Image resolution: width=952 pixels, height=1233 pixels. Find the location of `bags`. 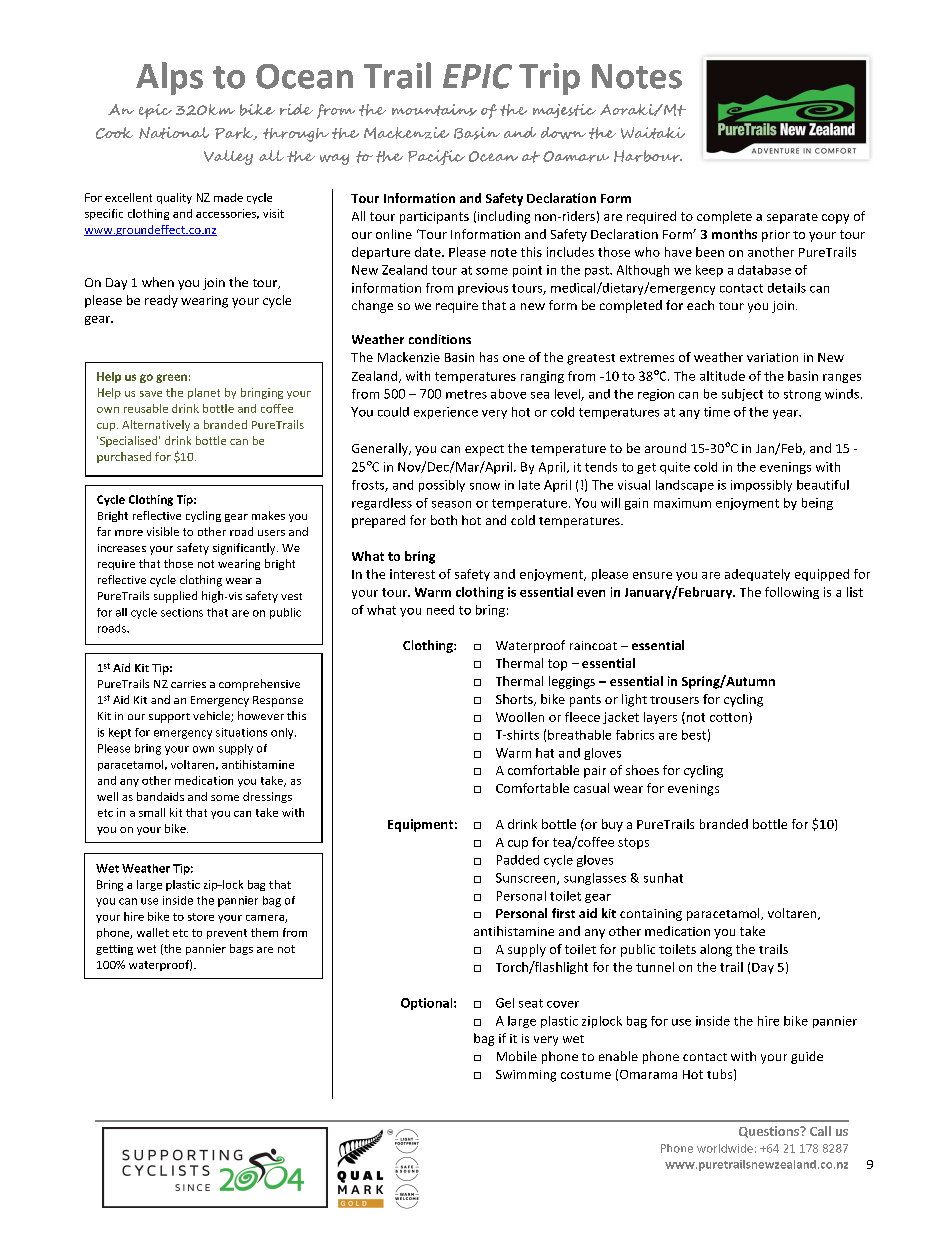

bags is located at coordinates (241, 949).
